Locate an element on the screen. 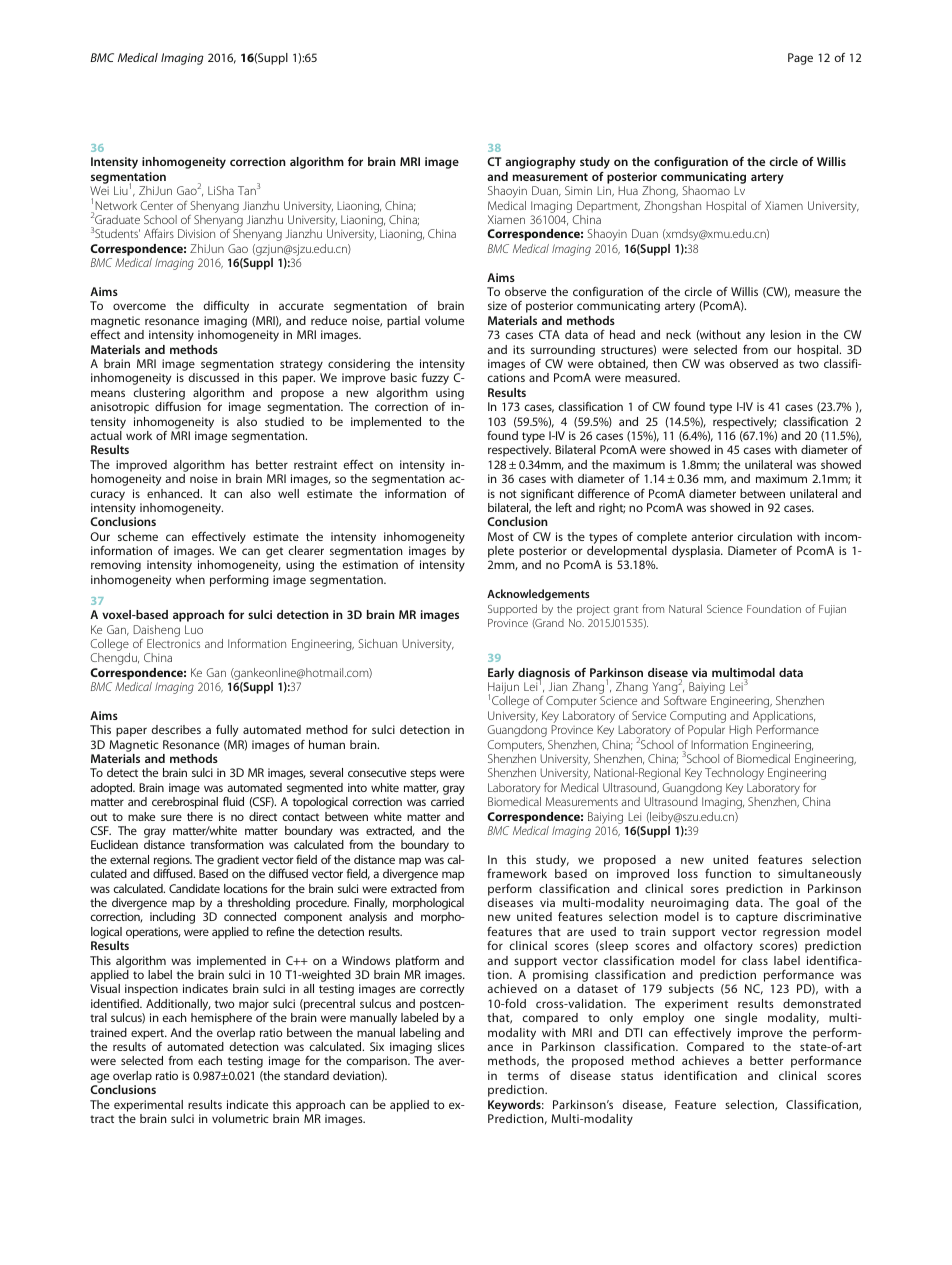 The width and height of the screenshot is (952, 1265). angiography is located at coordinates (540, 163).
